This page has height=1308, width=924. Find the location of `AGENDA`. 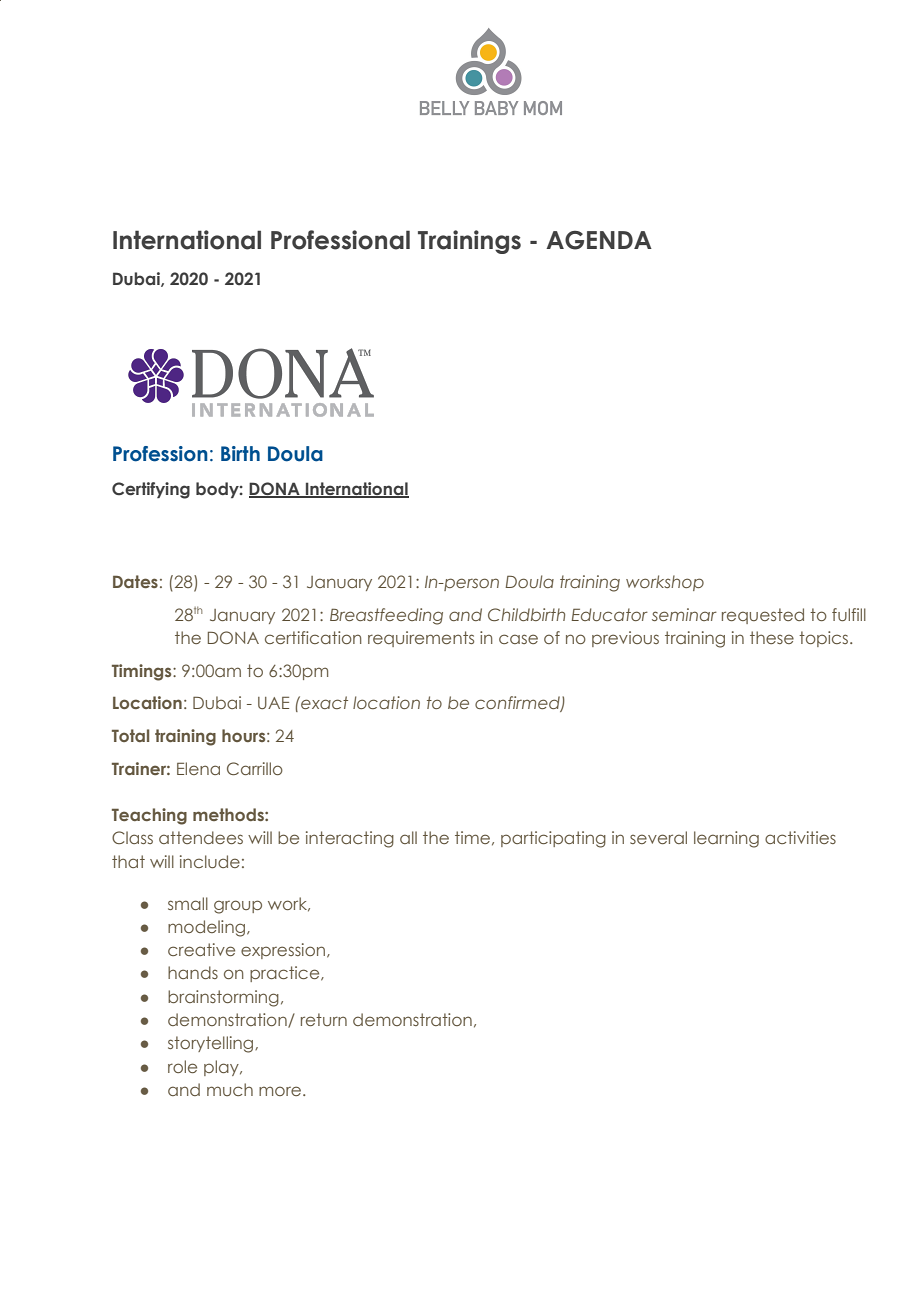

AGENDA is located at coordinates (599, 240).
